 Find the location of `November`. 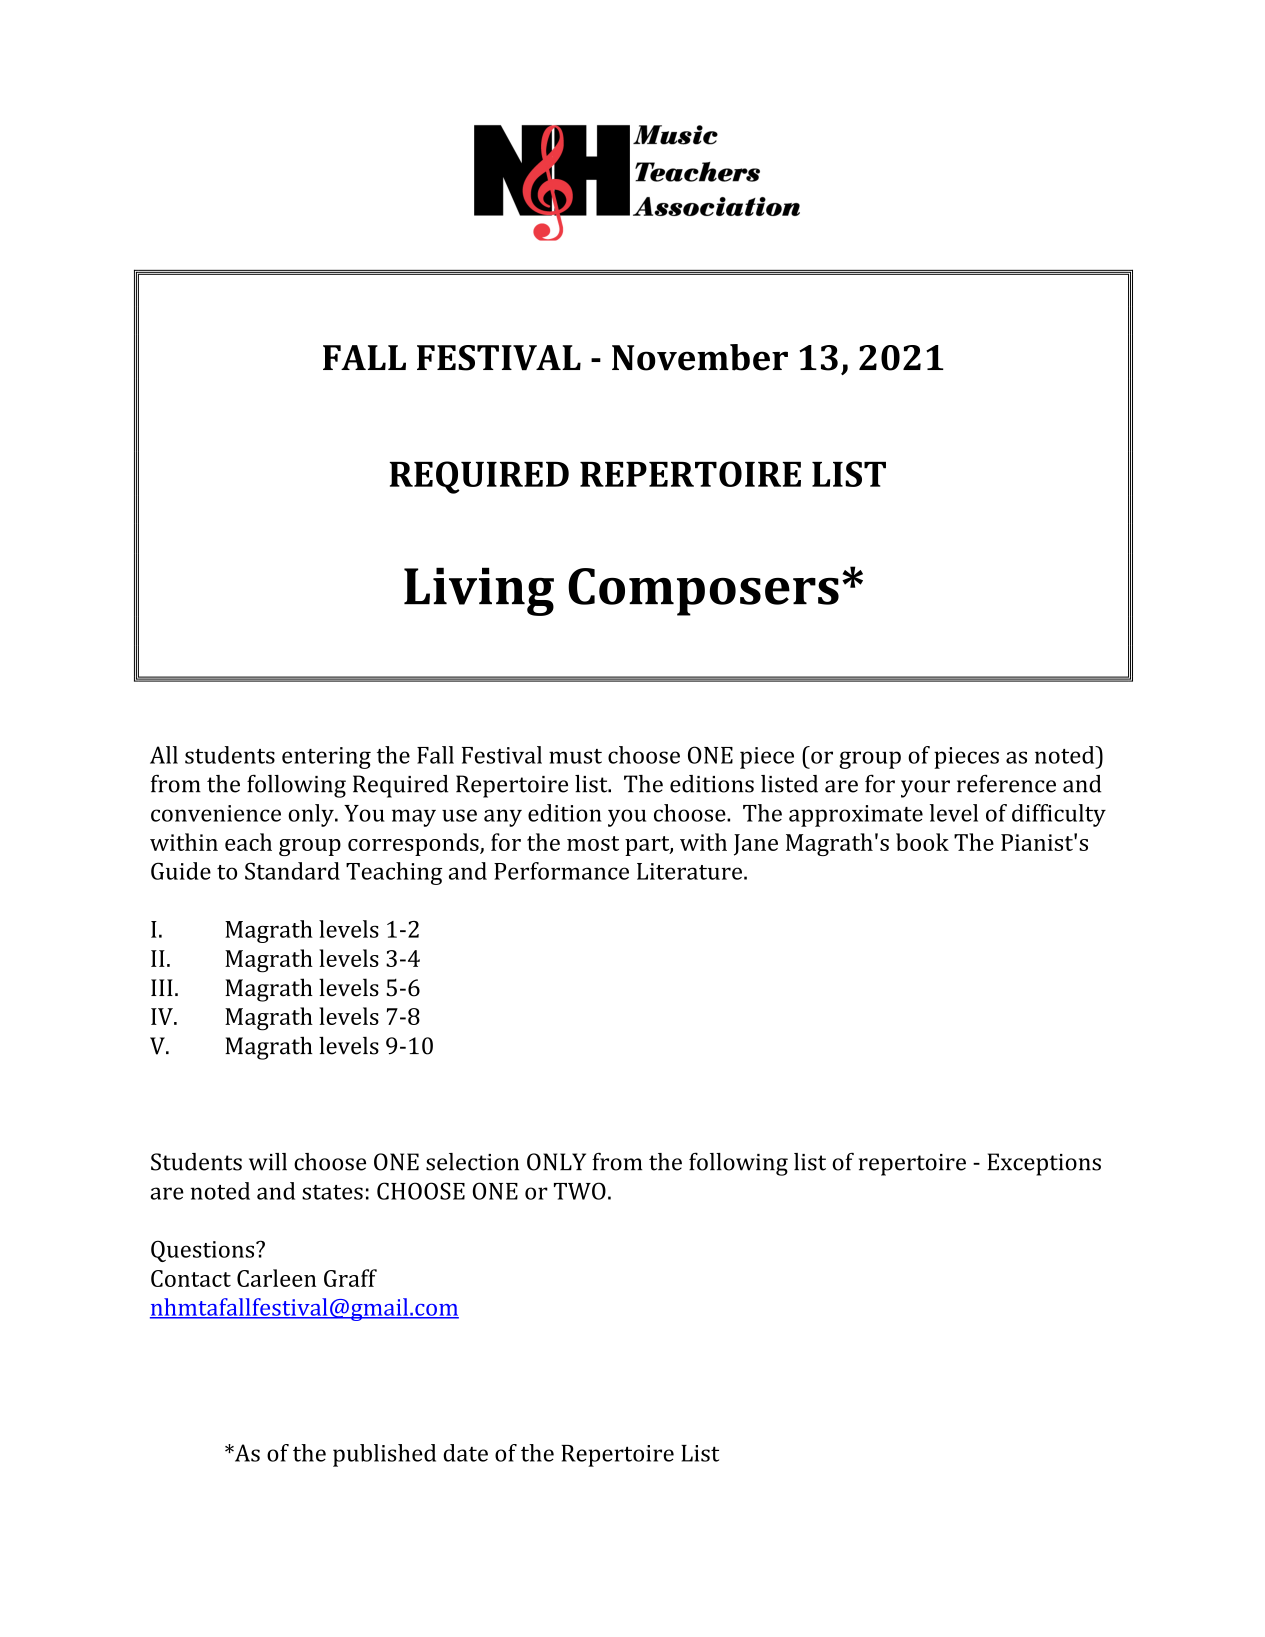

November is located at coordinates (700, 357).
